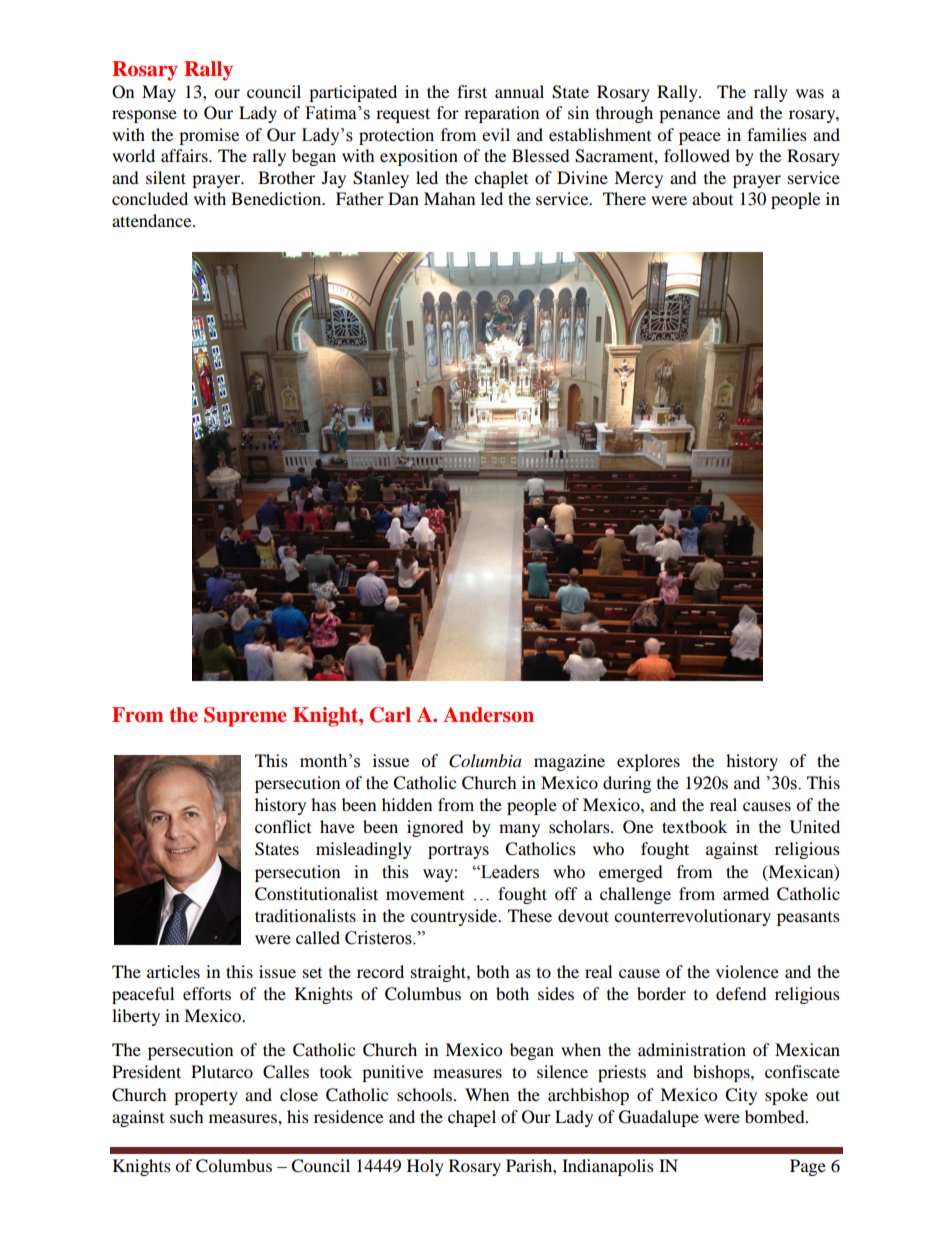 The height and width of the page is (1233, 952). Describe the element at coordinates (488, 715) in the page. I see `Anderson` at that location.
